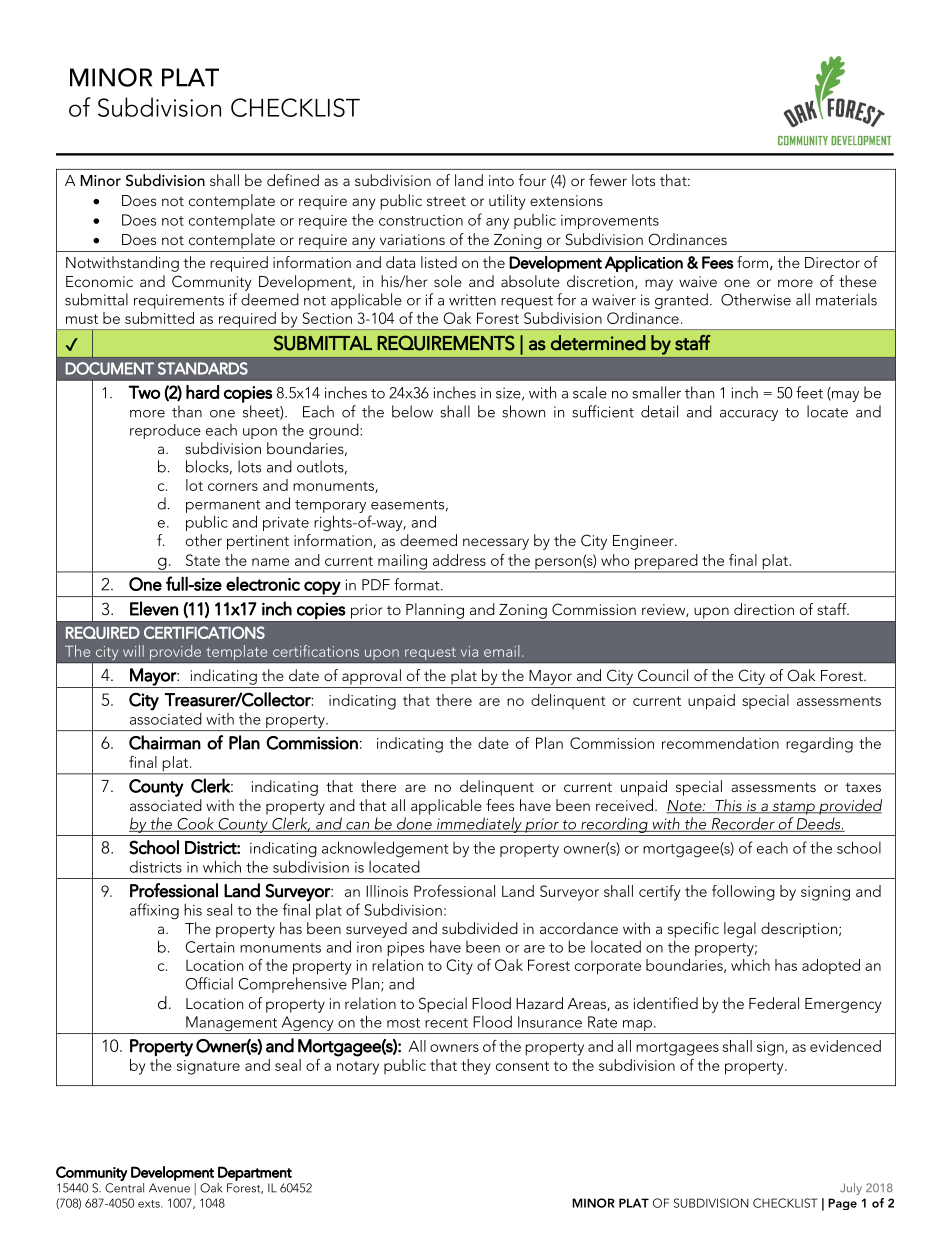  Describe the element at coordinates (293, 180) in the document. I see `defined` at that location.
